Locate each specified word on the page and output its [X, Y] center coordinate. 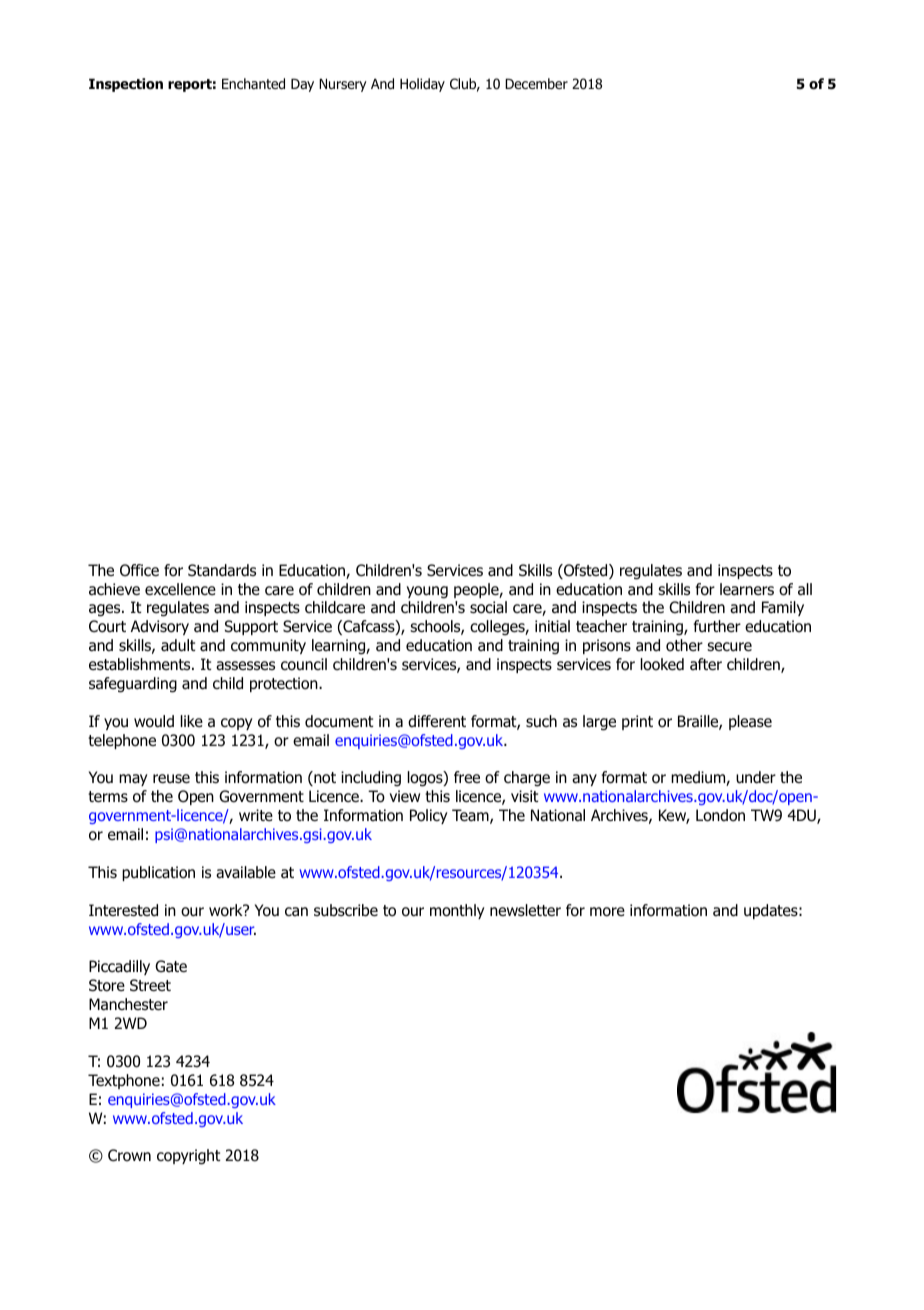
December [536, 83]
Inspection [126, 85]
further [717, 626]
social [488, 607]
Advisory [160, 627]
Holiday [422, 85]
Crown [129, 1155]
